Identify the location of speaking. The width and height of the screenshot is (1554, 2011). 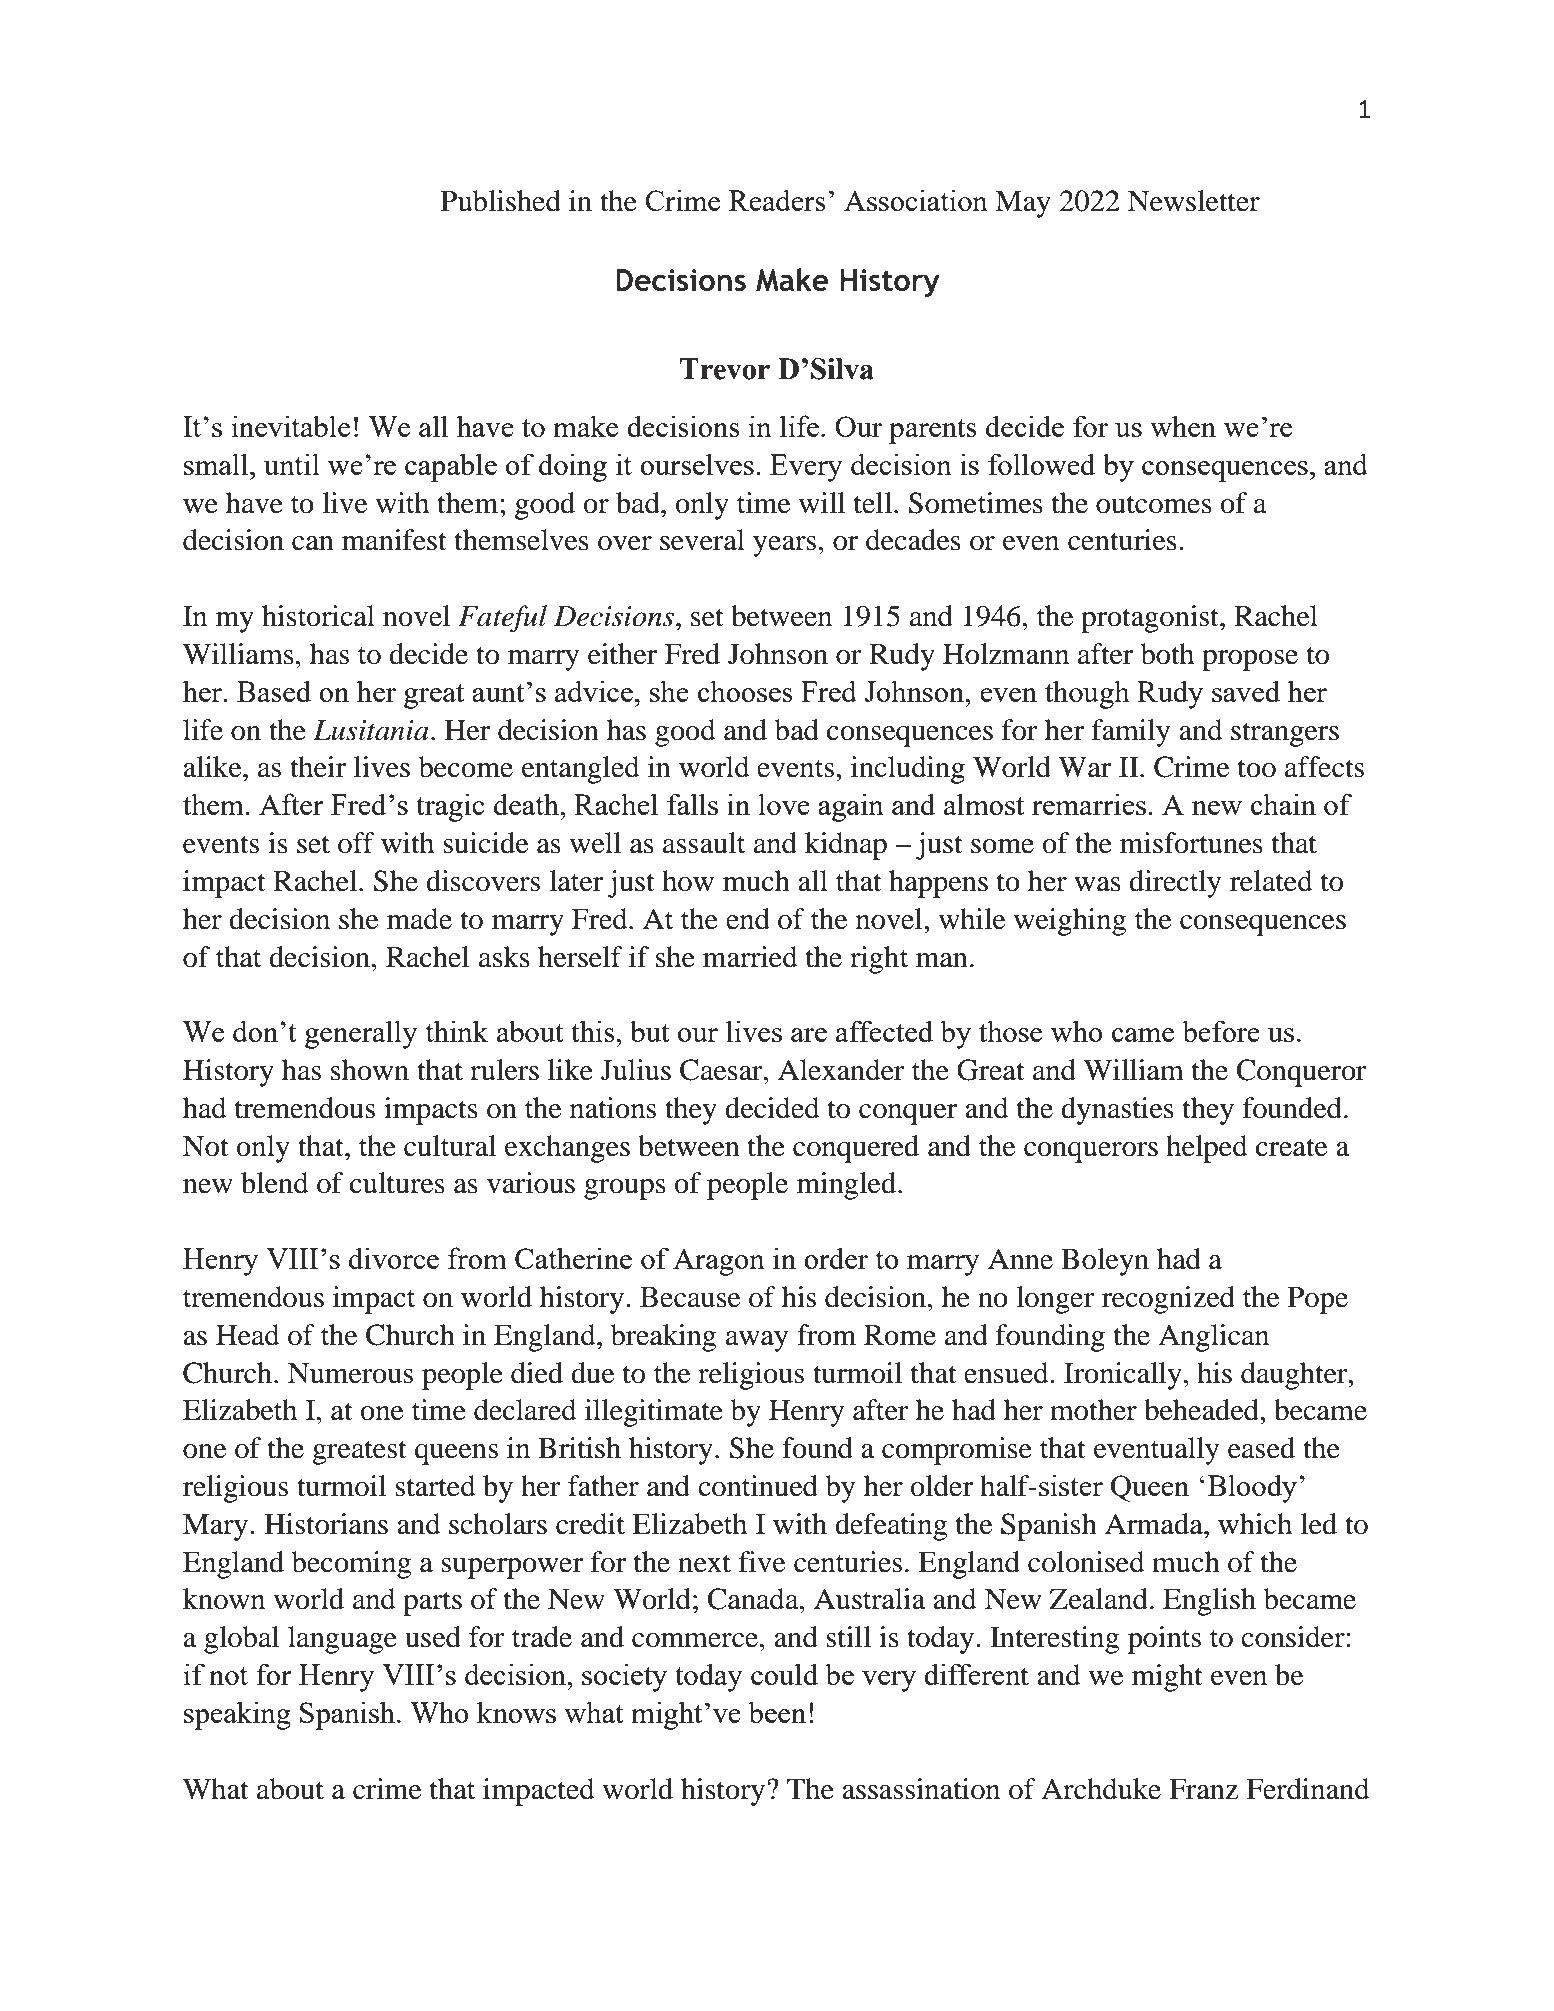
(237, 1715).
